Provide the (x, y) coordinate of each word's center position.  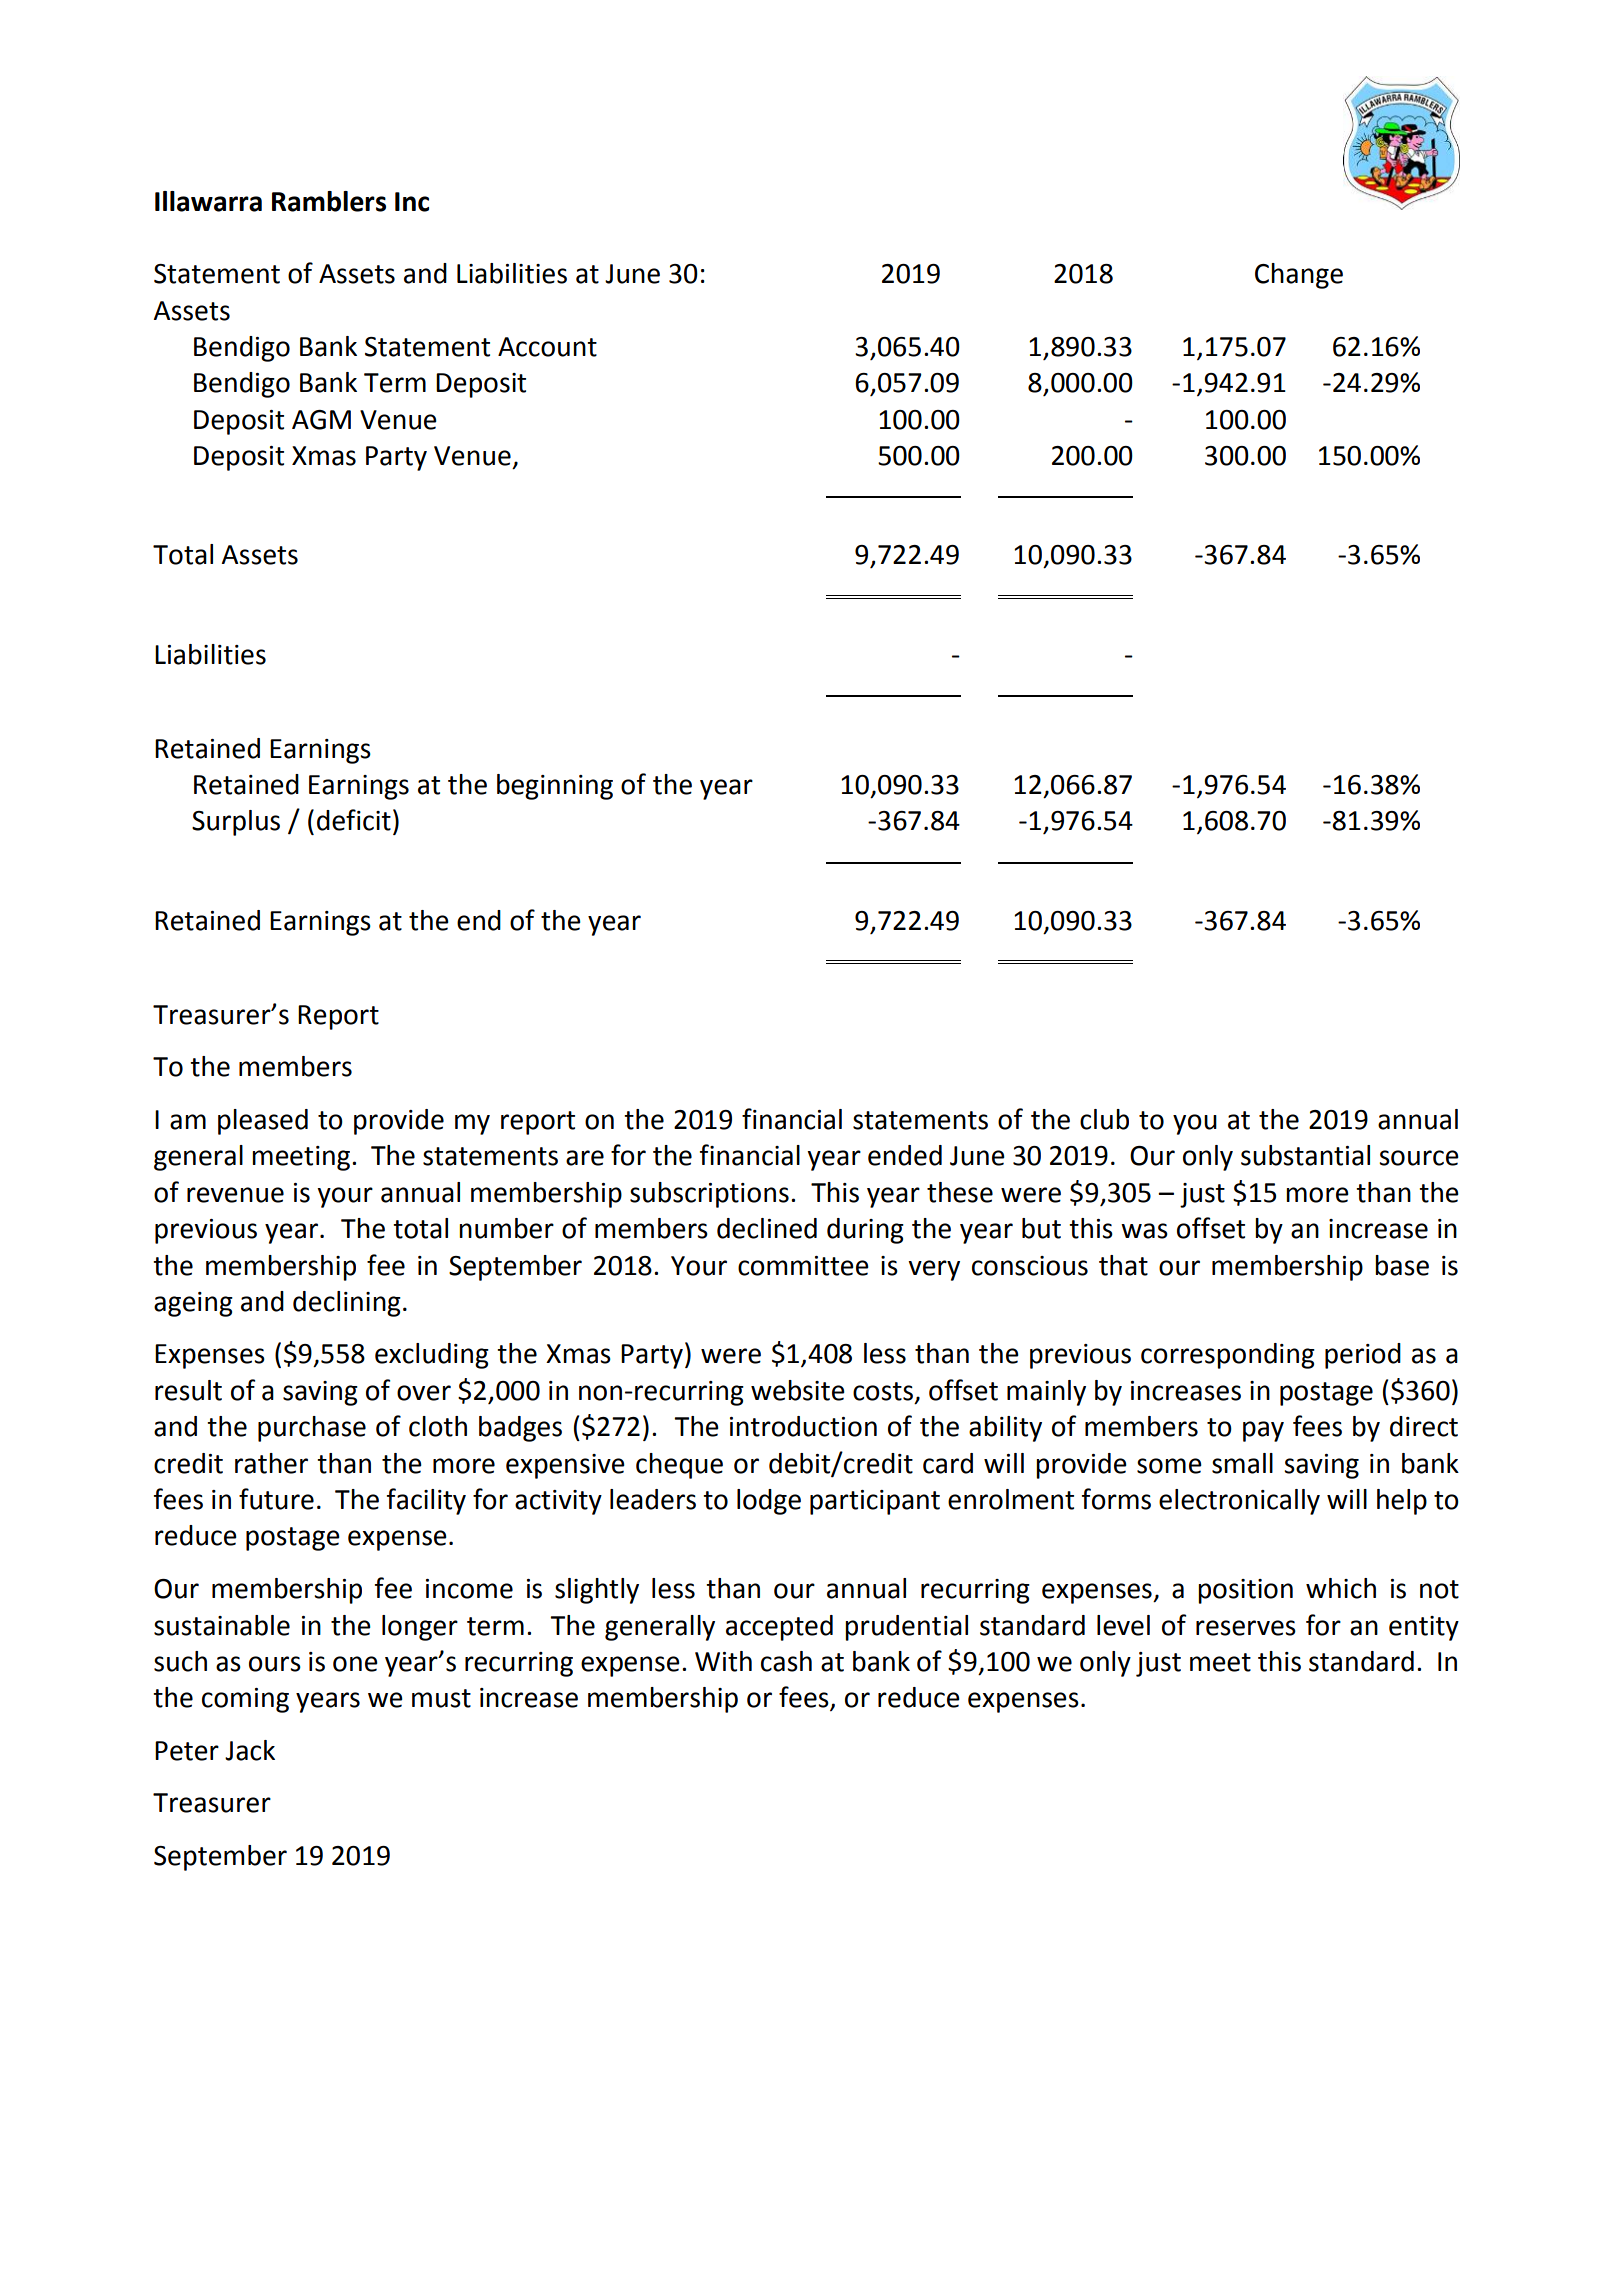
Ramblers (329, 201)
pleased (263, 1122)
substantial (1305, 1155)
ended (905, 1155)
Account (547, 347)
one (355, 1664)
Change (1299, 276)
